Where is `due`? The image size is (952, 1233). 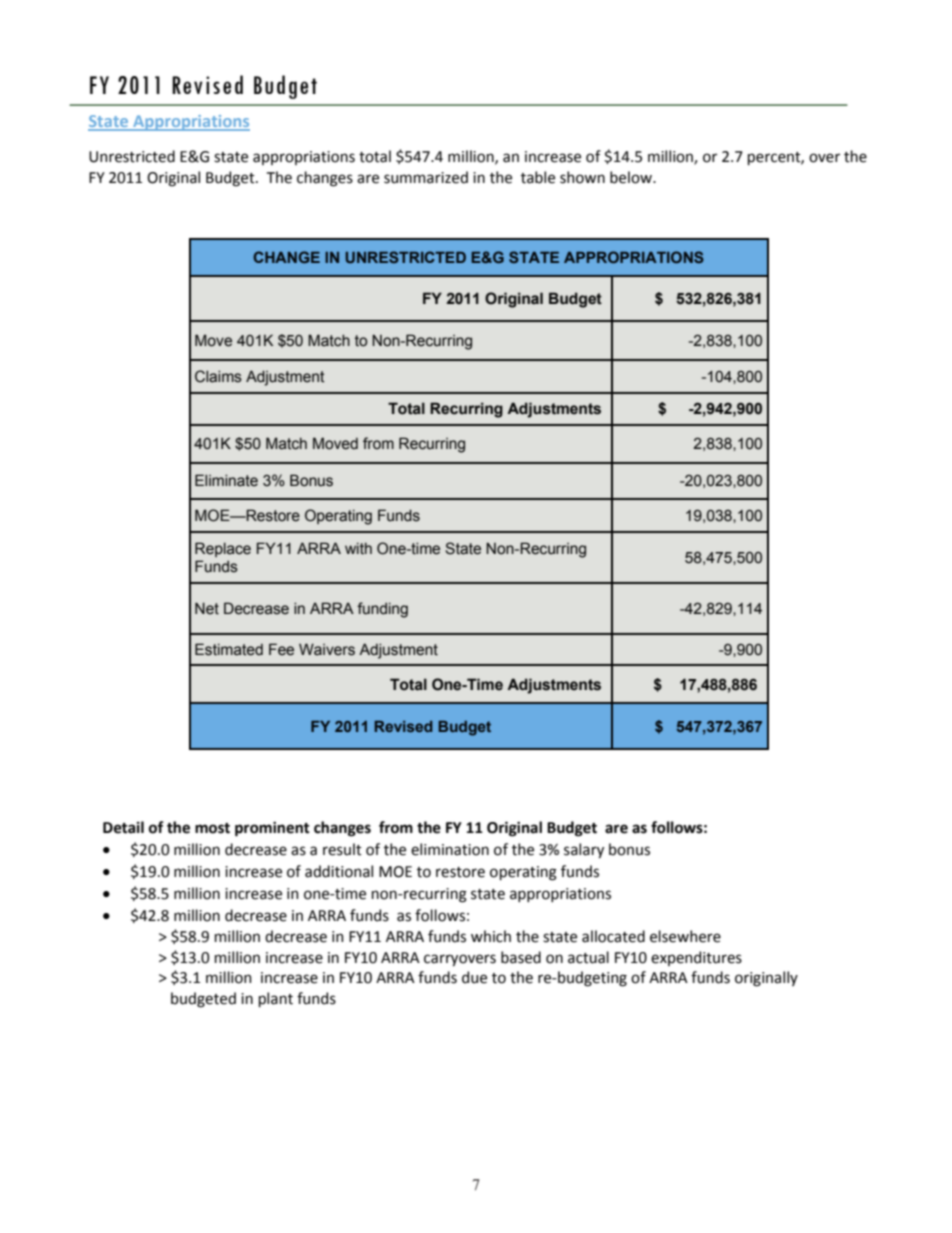 due is located at coordinates (474, 977).
